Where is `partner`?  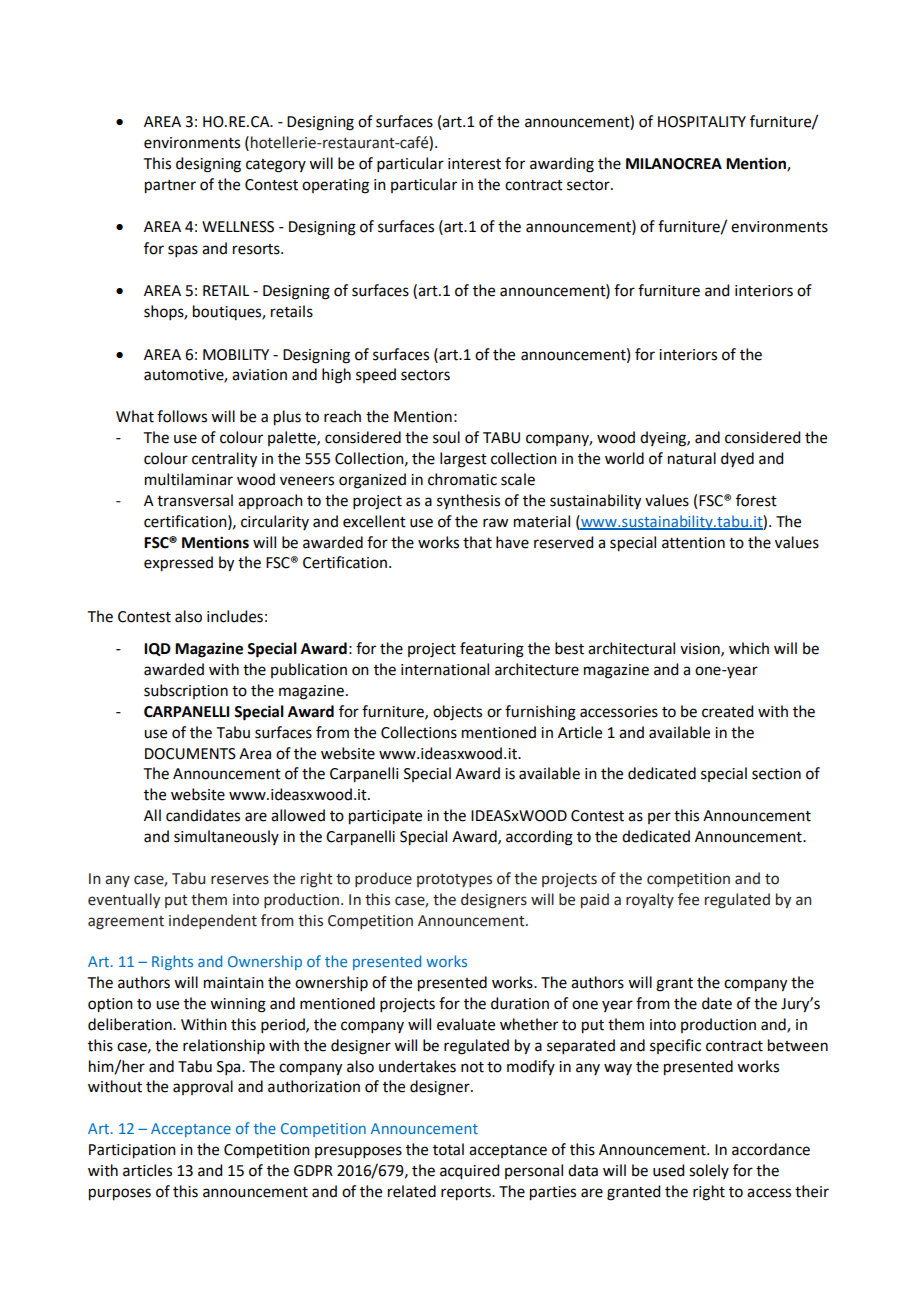
partner is located at coordinates (170, 187).
